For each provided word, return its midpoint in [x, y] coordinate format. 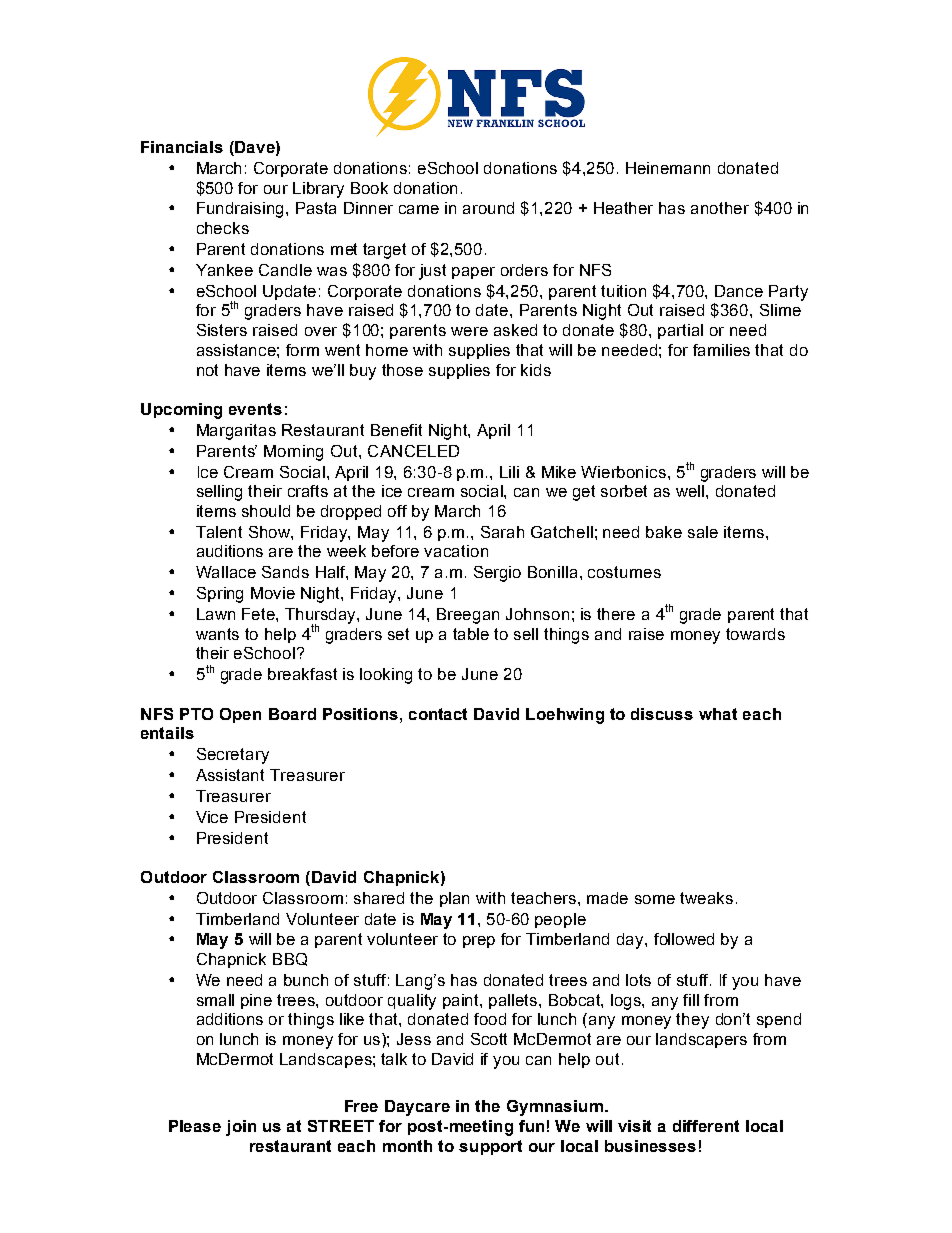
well [691, 491]
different [706, 1126]
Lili [509, 472]
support [490, 1147]
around [488, 208]
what [718, 714]
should [266, 511]
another [720, 208]
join [241, 1128]
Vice [212, 817]
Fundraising [242, 210]
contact [438, 714]
